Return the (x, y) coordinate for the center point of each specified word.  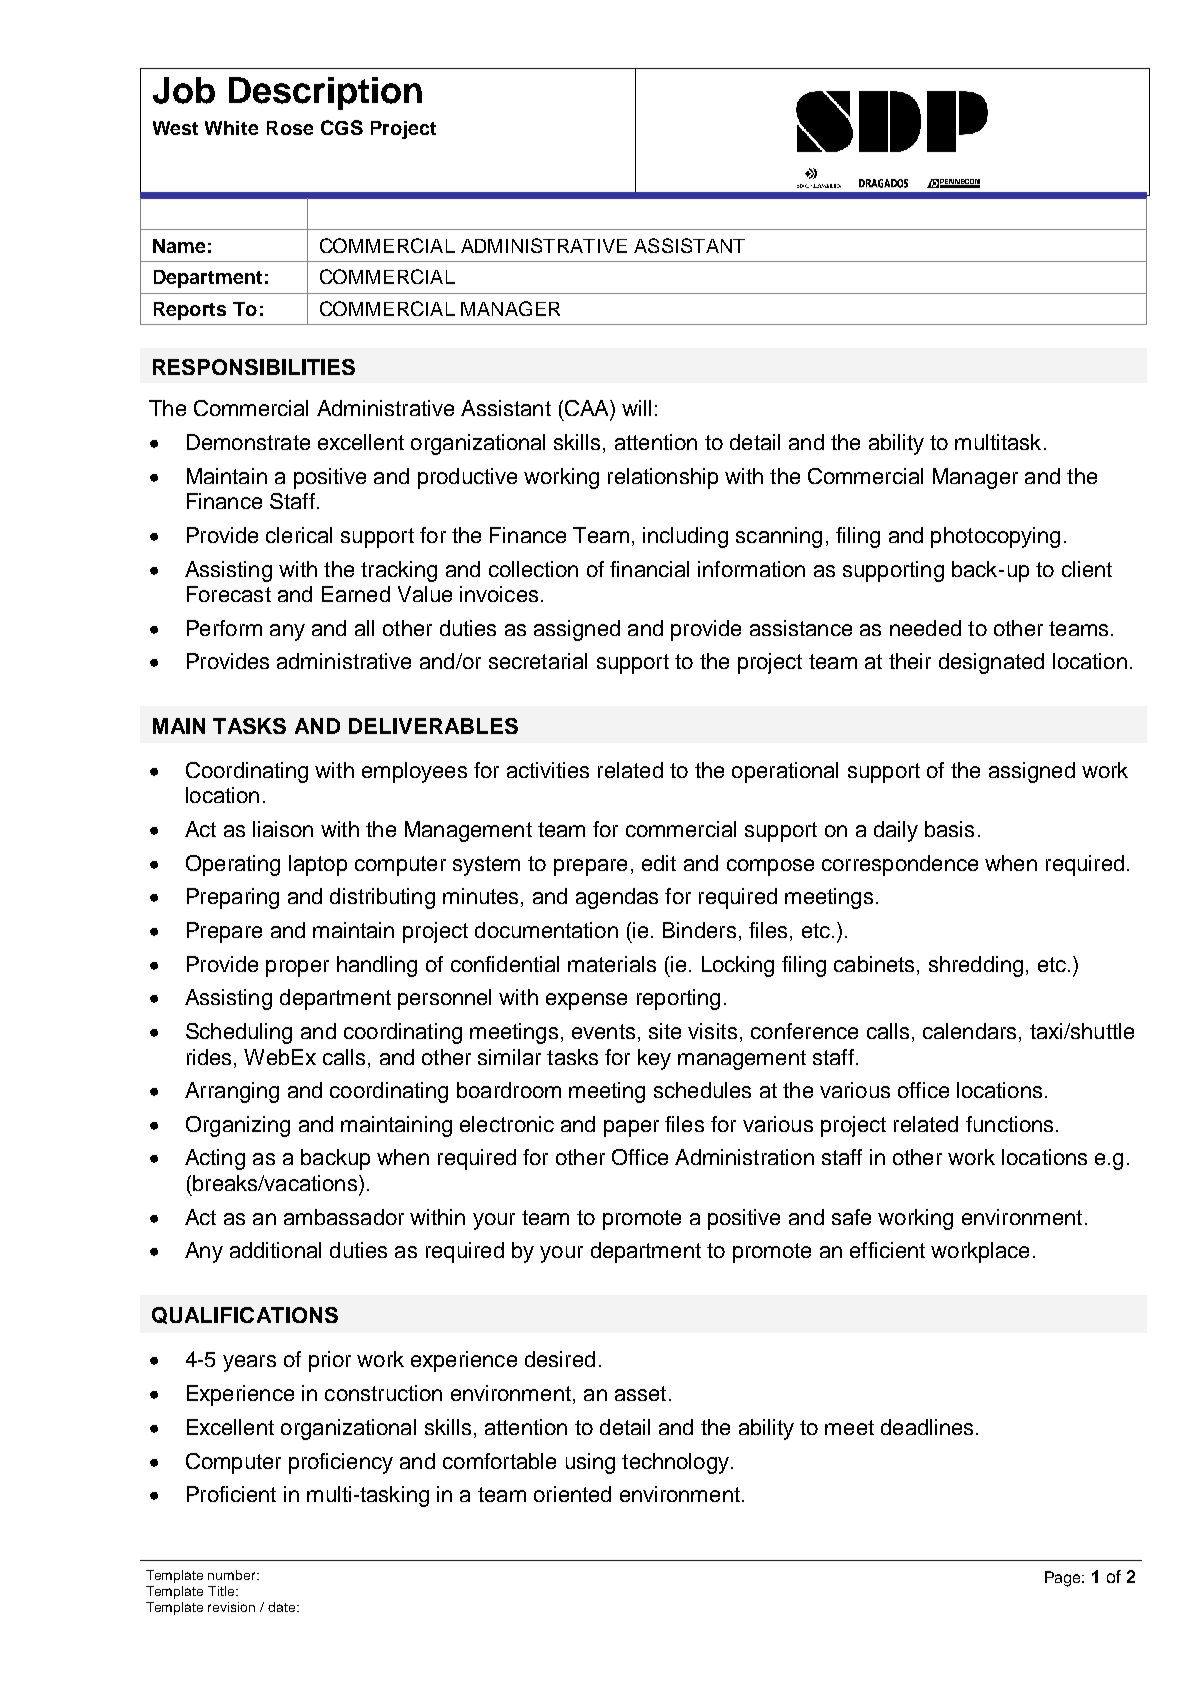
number (233, 1575)
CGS (342, 127)
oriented (572, 1494)
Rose (290, 128)
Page (1064, 1579)
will (636, 408)
